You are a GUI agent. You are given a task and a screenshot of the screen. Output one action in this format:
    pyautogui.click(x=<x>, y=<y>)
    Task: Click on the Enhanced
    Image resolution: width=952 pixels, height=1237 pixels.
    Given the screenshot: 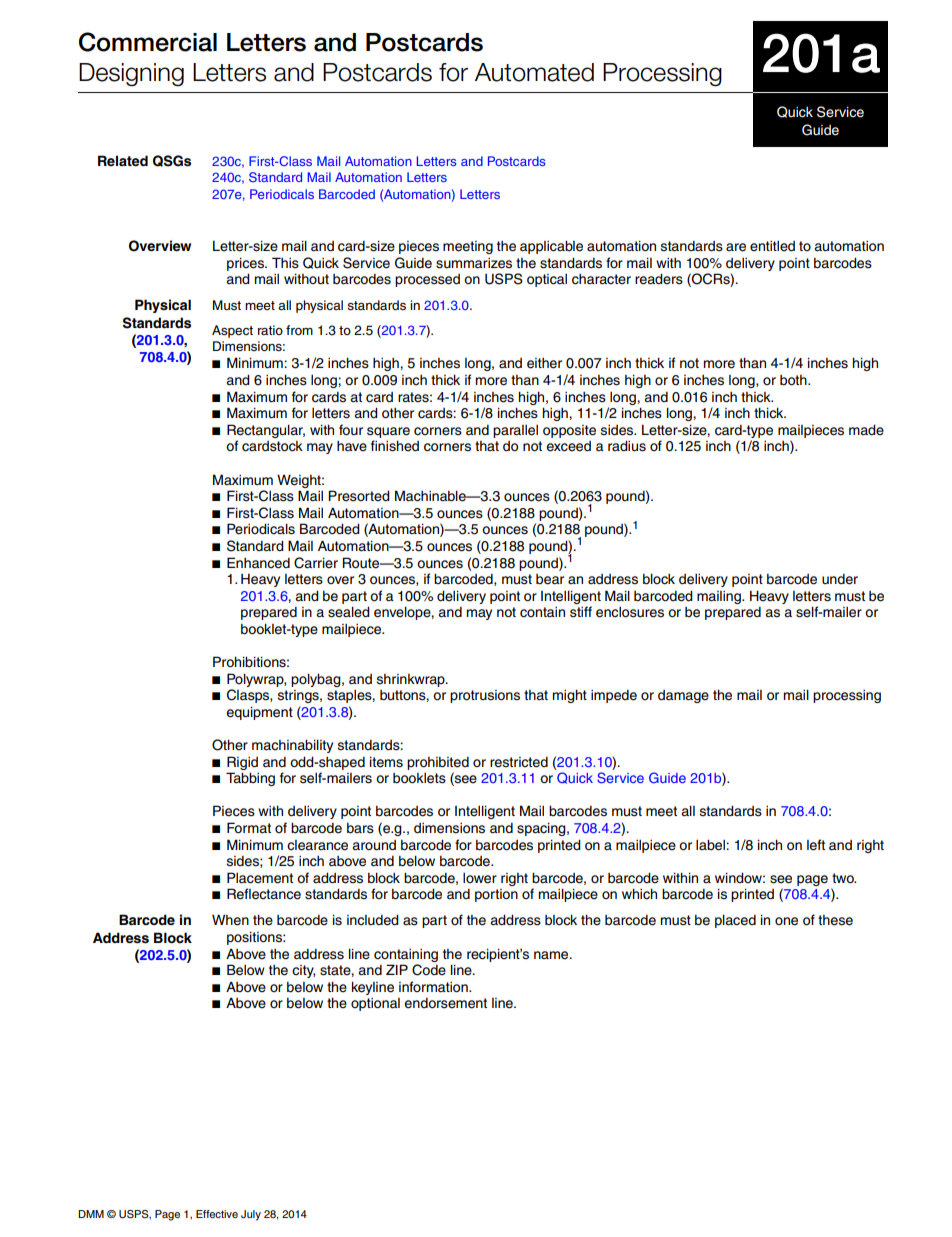 What is the action you would take?
    pyautogui.click(x=258, y=563)
